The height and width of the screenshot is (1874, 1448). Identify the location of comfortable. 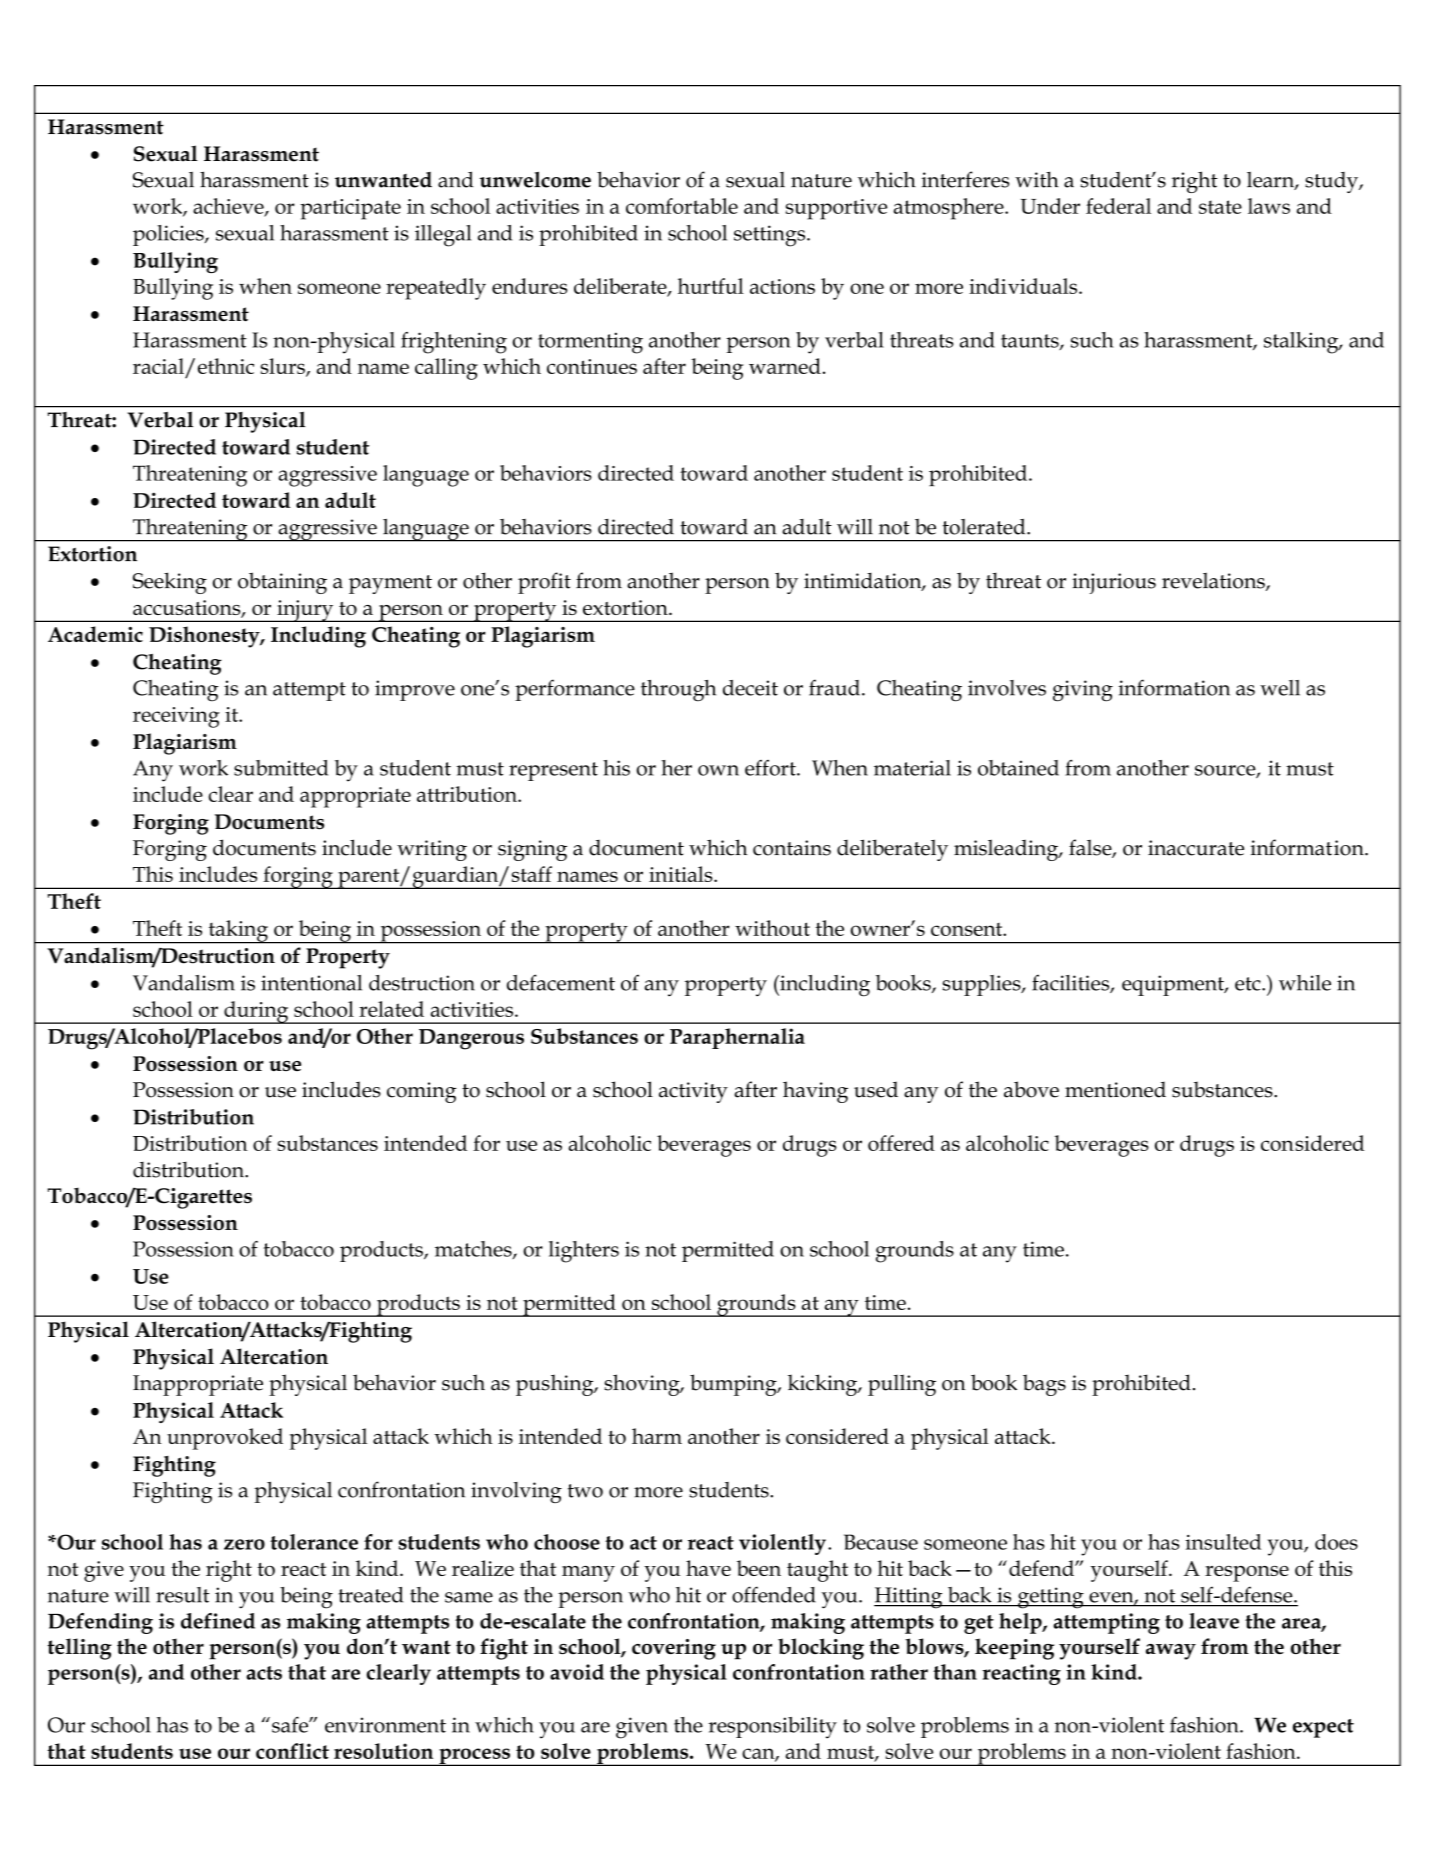
(682, 206).
